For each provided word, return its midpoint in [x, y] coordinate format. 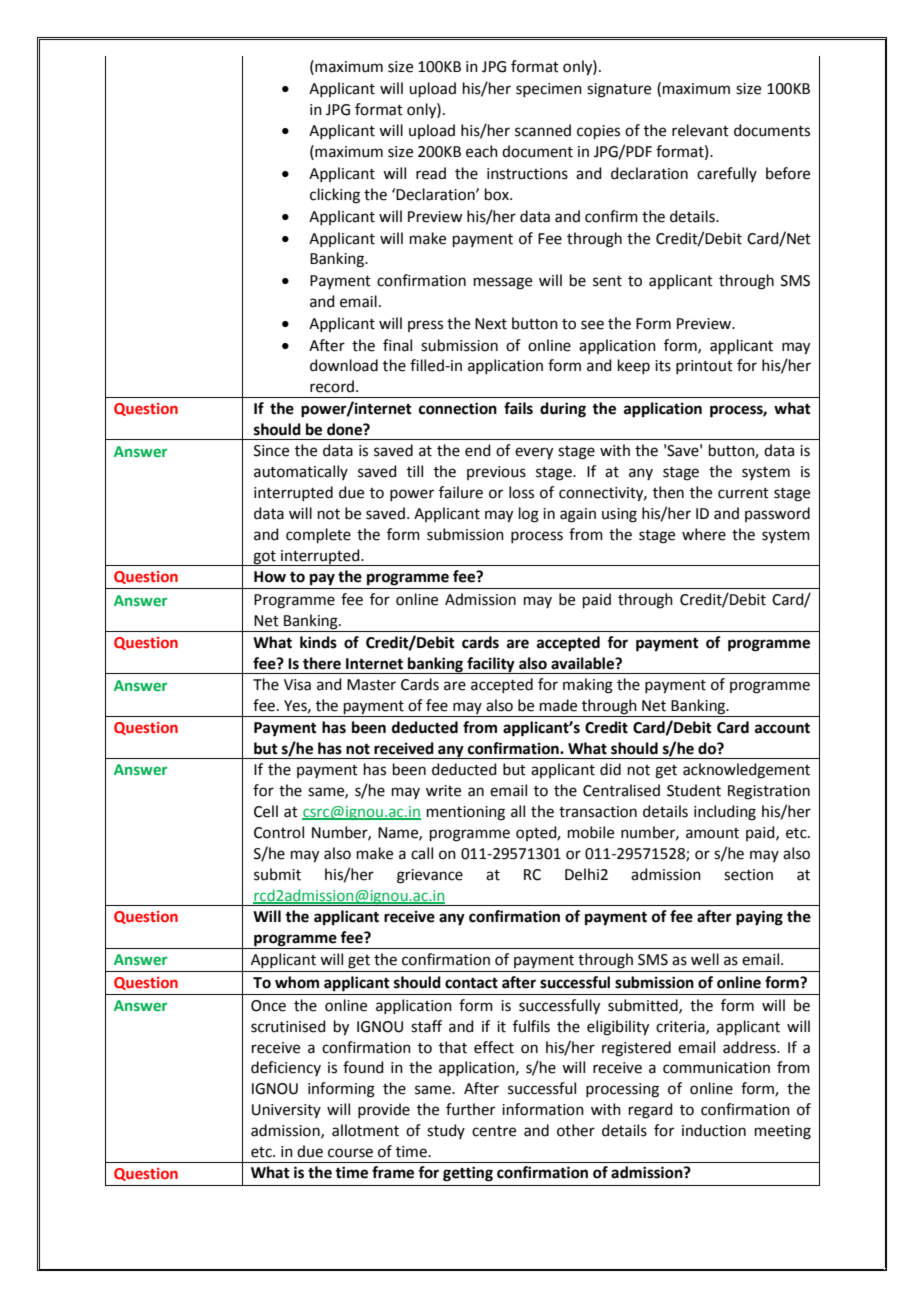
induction [714, 1130]
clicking [335, 196]
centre [494, 1131]
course [350, 1153]
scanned [543, 130]
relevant [700, 130]
